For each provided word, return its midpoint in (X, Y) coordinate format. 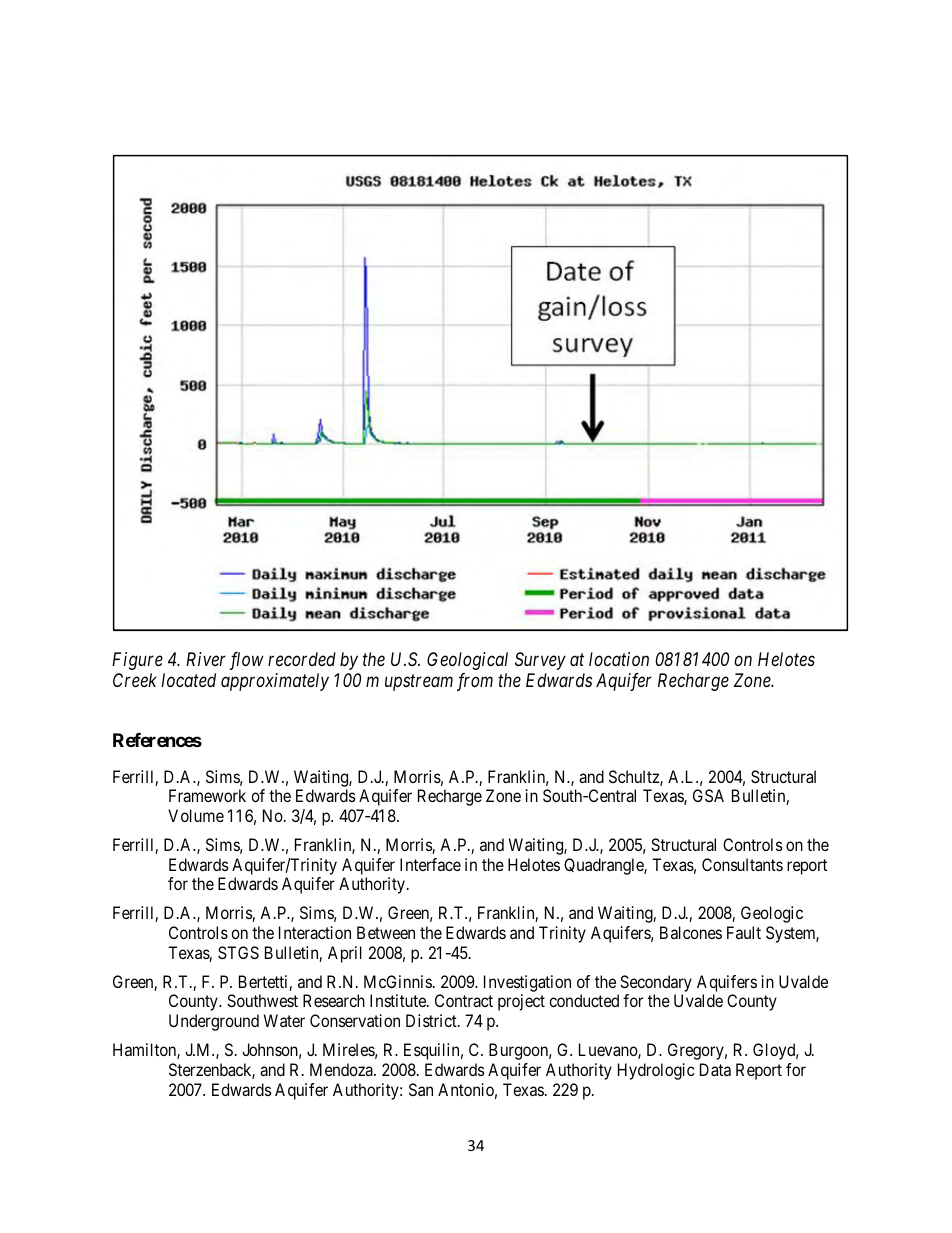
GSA (708, 795)
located (189, 680)
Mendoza (342, 1069)
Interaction (315, 932)
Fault (744, 932)
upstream (419, 683)
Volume (196, 815)
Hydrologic (656, 1071)
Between (386, 932)
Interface (430, 864)
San (421, 1089)
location (619, 659)
